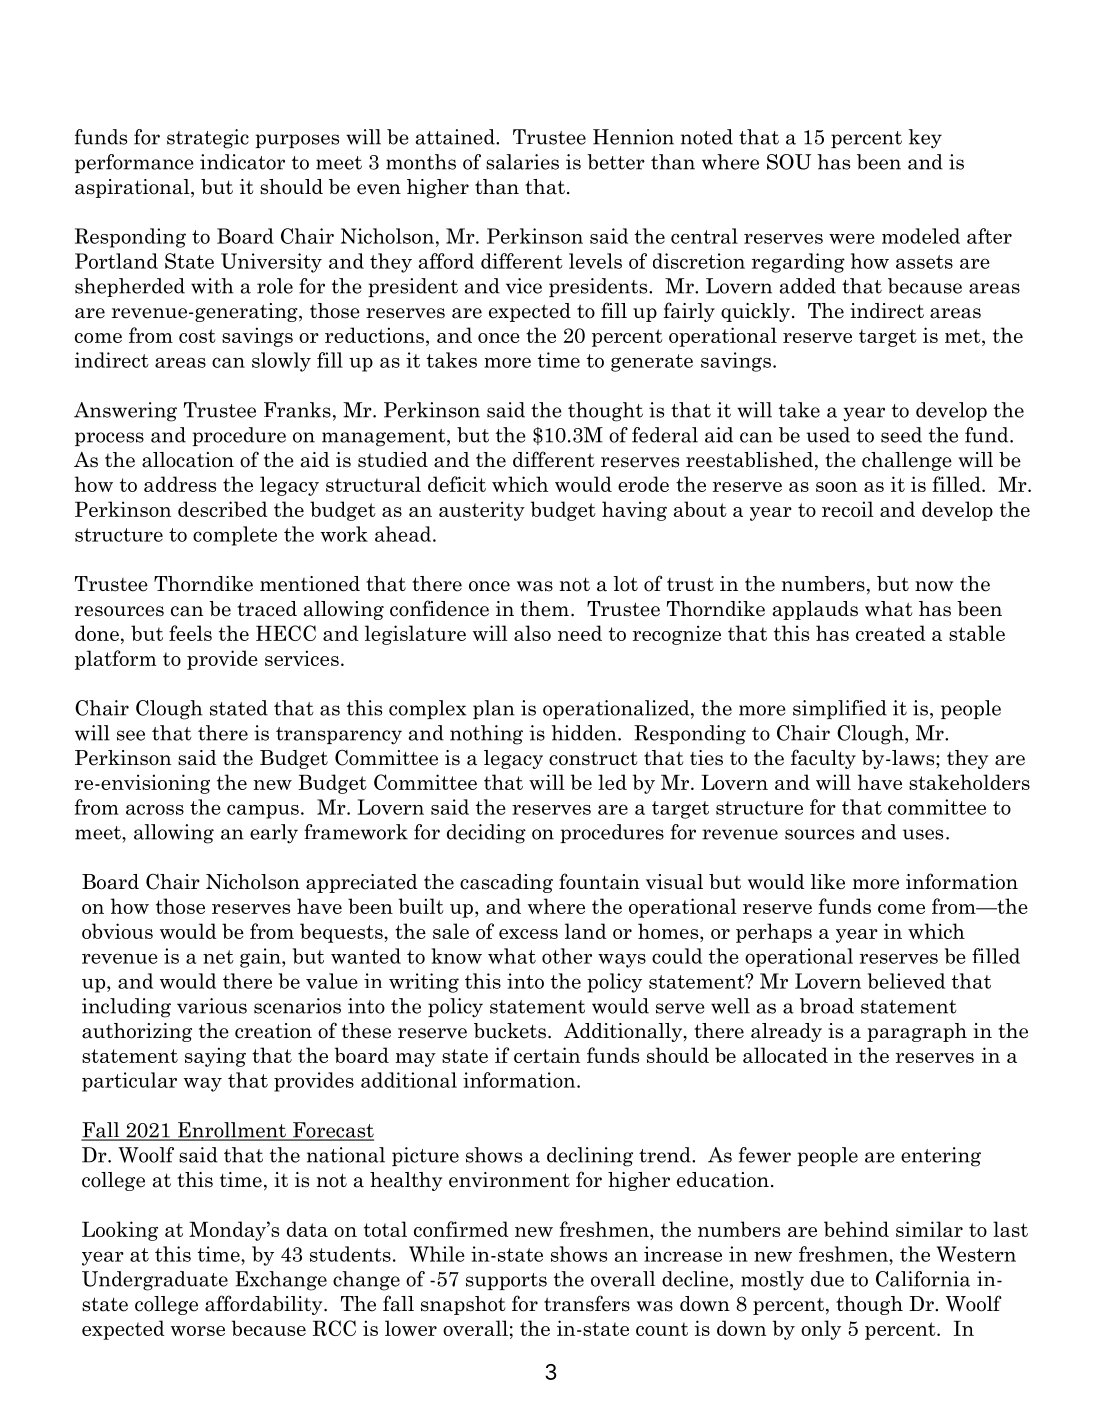 This page has height=1422, width=1099. Describe the element at coordinates (188, 460) in the page. I see `allocation` at that location.
